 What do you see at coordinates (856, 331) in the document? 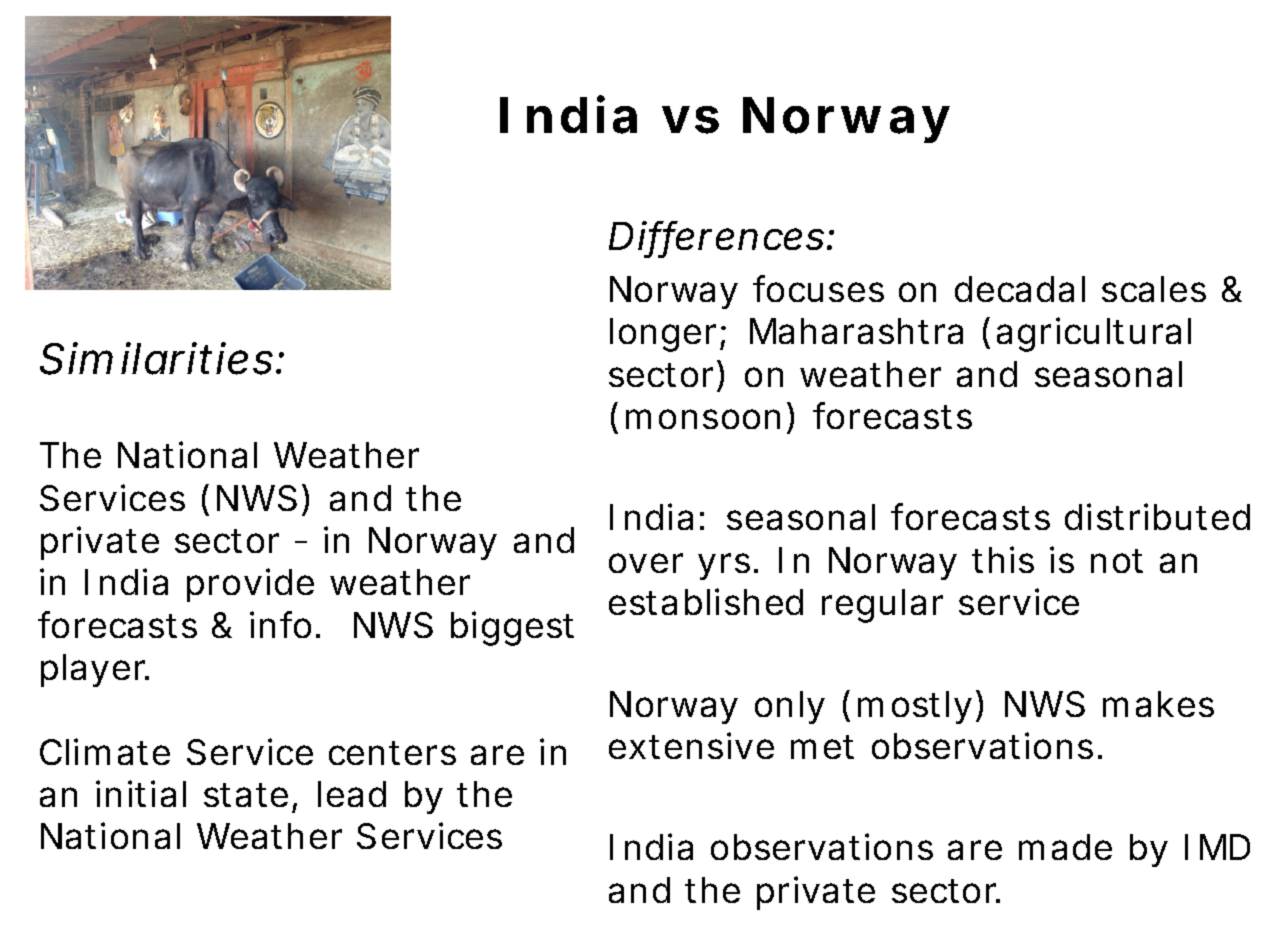
I see `Maharashtra` at bounding box center [856, 331].
